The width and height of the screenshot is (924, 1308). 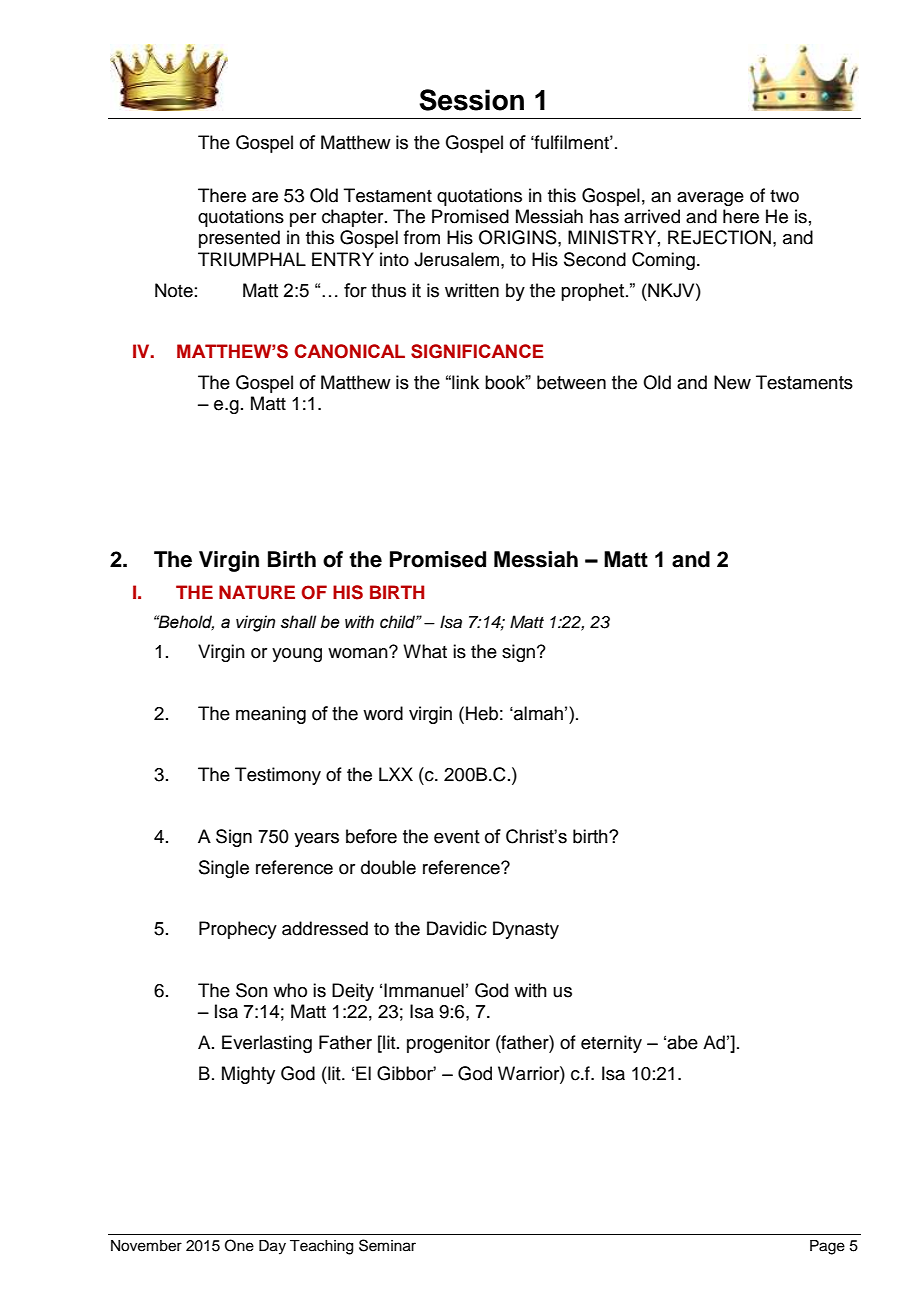 I want to click on Davidic, so click(x=457, y=928).
